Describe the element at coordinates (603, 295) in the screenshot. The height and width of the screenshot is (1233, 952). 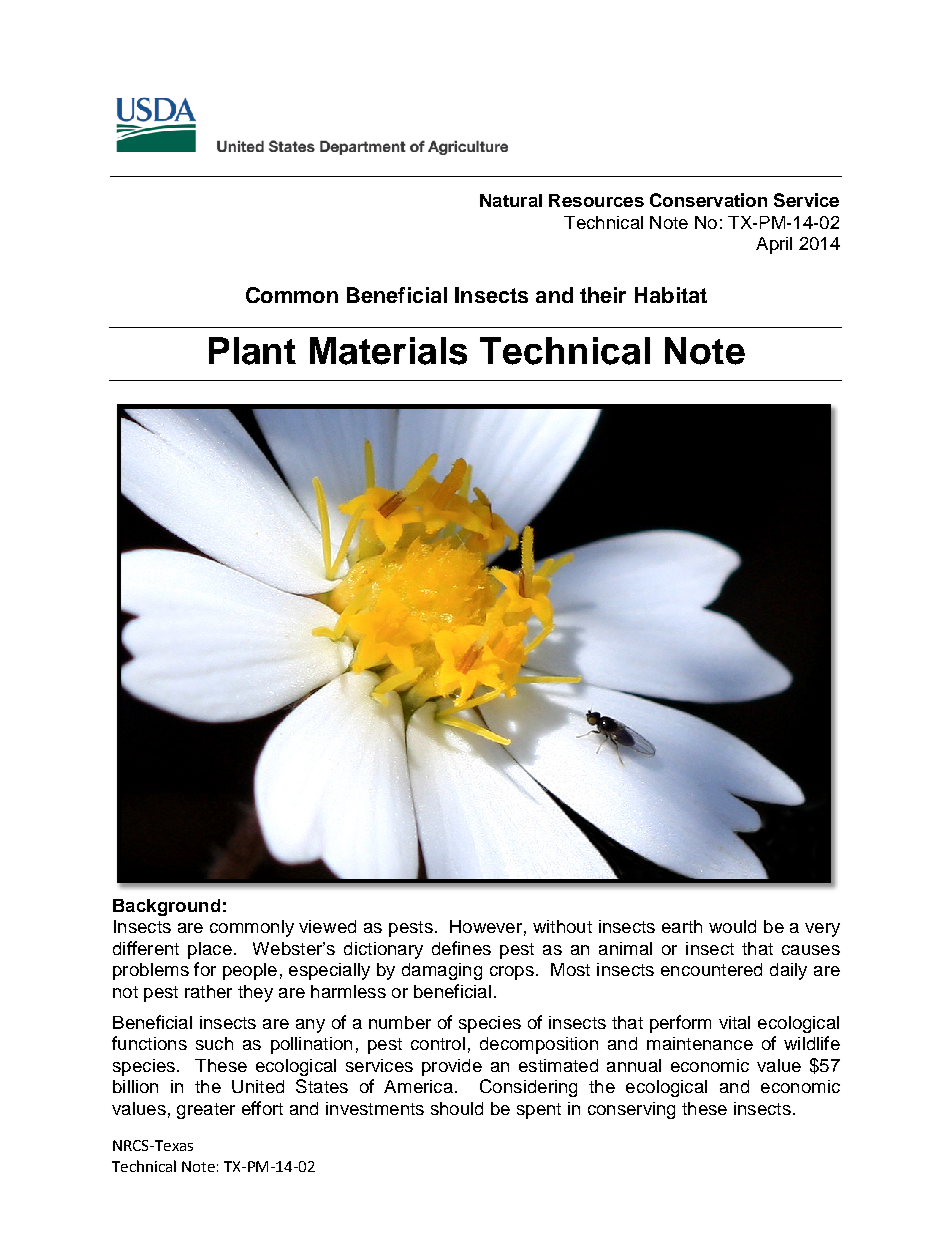
I see `their` at that location.
